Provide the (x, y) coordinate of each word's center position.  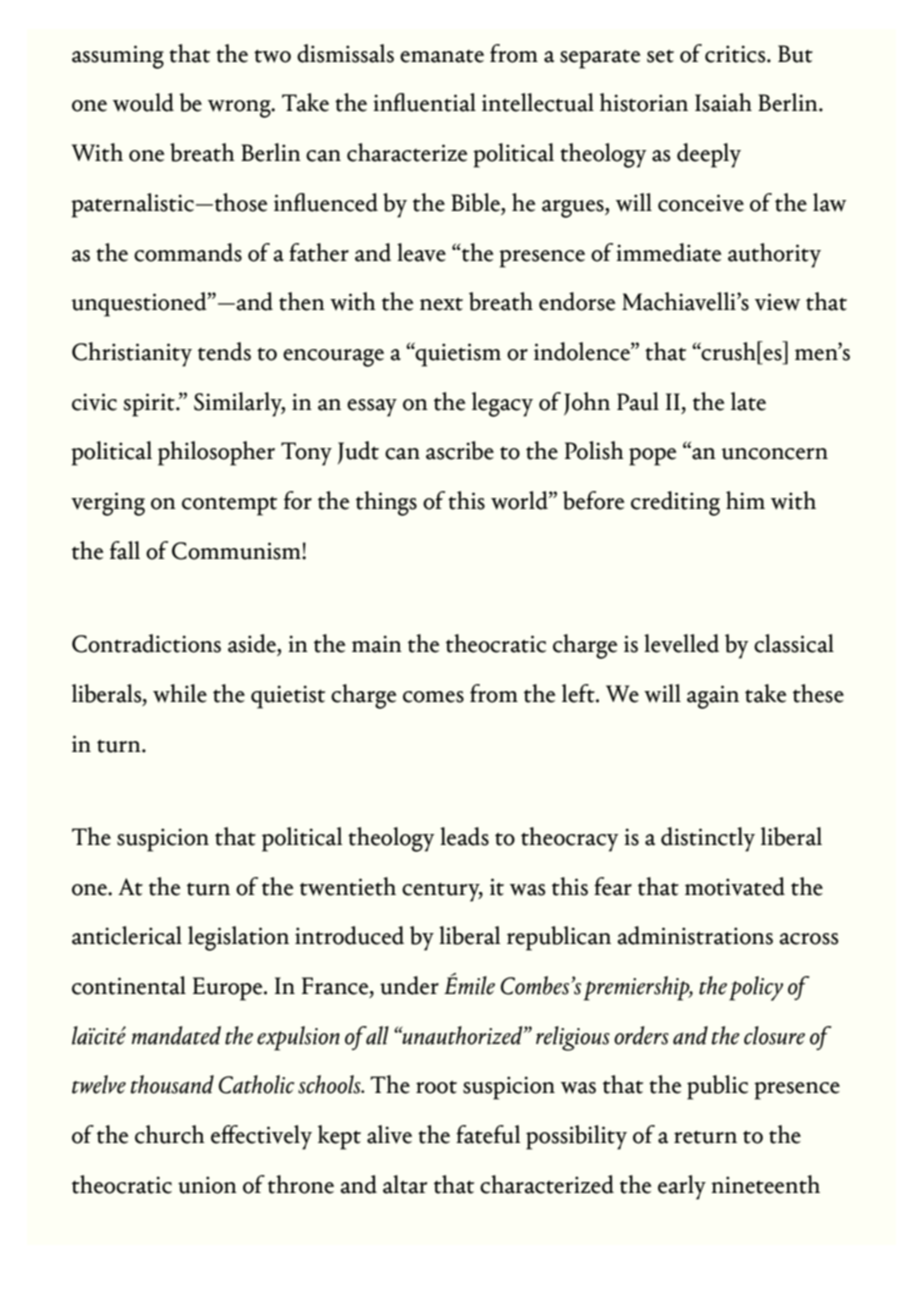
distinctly (708, 839)
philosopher (216, 453)
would (143, 102)
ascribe (460, 450)
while (180, 693)
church (170, 1134)
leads (464, 836)
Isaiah (723, 102)
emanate (442, 56)
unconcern (774, 454)
